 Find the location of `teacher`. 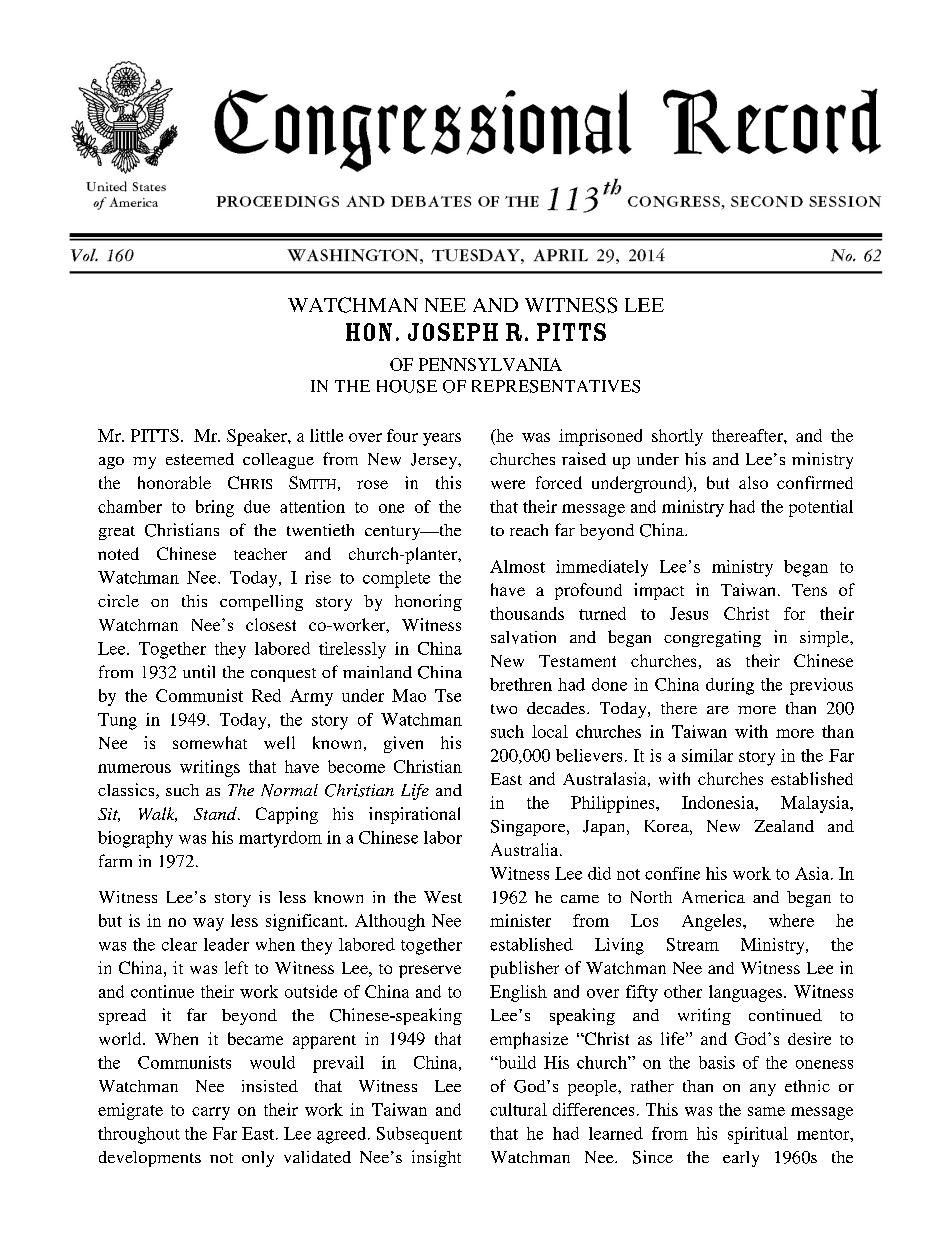

teacher is located at coordinates (260, 554).
